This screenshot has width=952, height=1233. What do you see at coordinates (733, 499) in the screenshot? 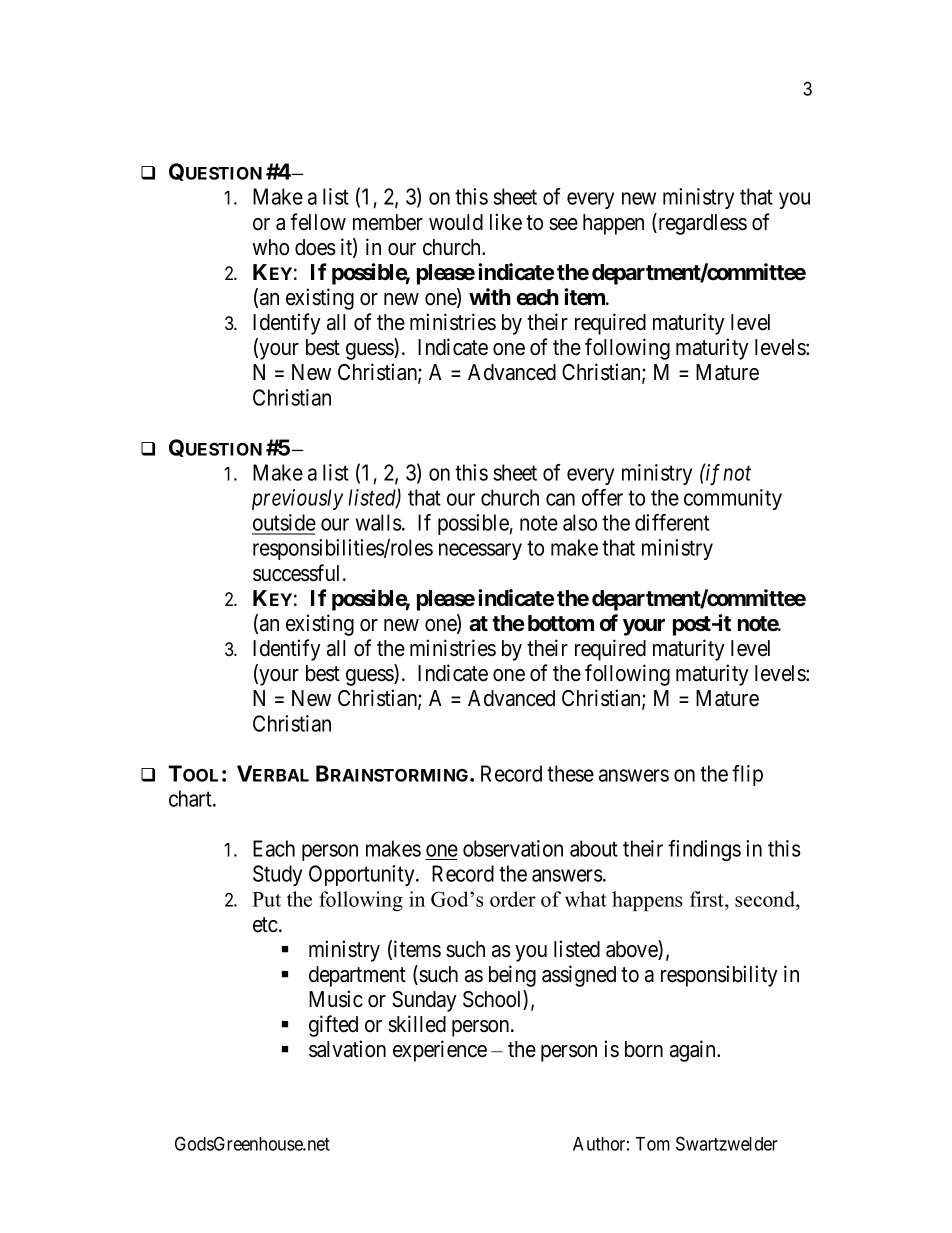
I see `community` at bounding box center [733, 499].
